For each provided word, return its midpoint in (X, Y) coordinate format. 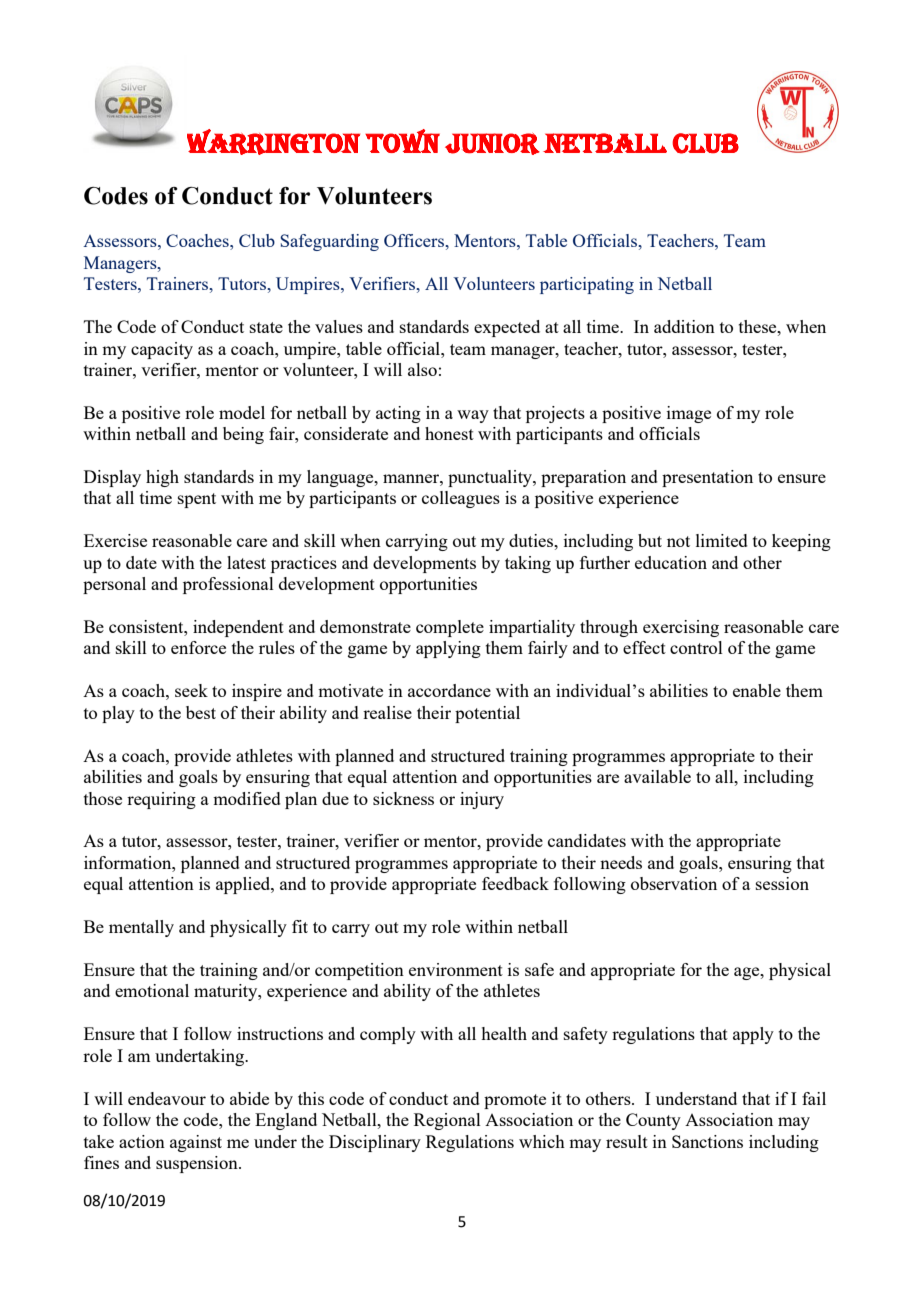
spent (197, 500)
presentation (707, 478)
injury (482, 800)
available (657, 776)
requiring (161, 800)
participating (587, 285)
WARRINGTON (273, 142)
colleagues (461, 499)
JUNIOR (492, 144)
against (196, 1143)
